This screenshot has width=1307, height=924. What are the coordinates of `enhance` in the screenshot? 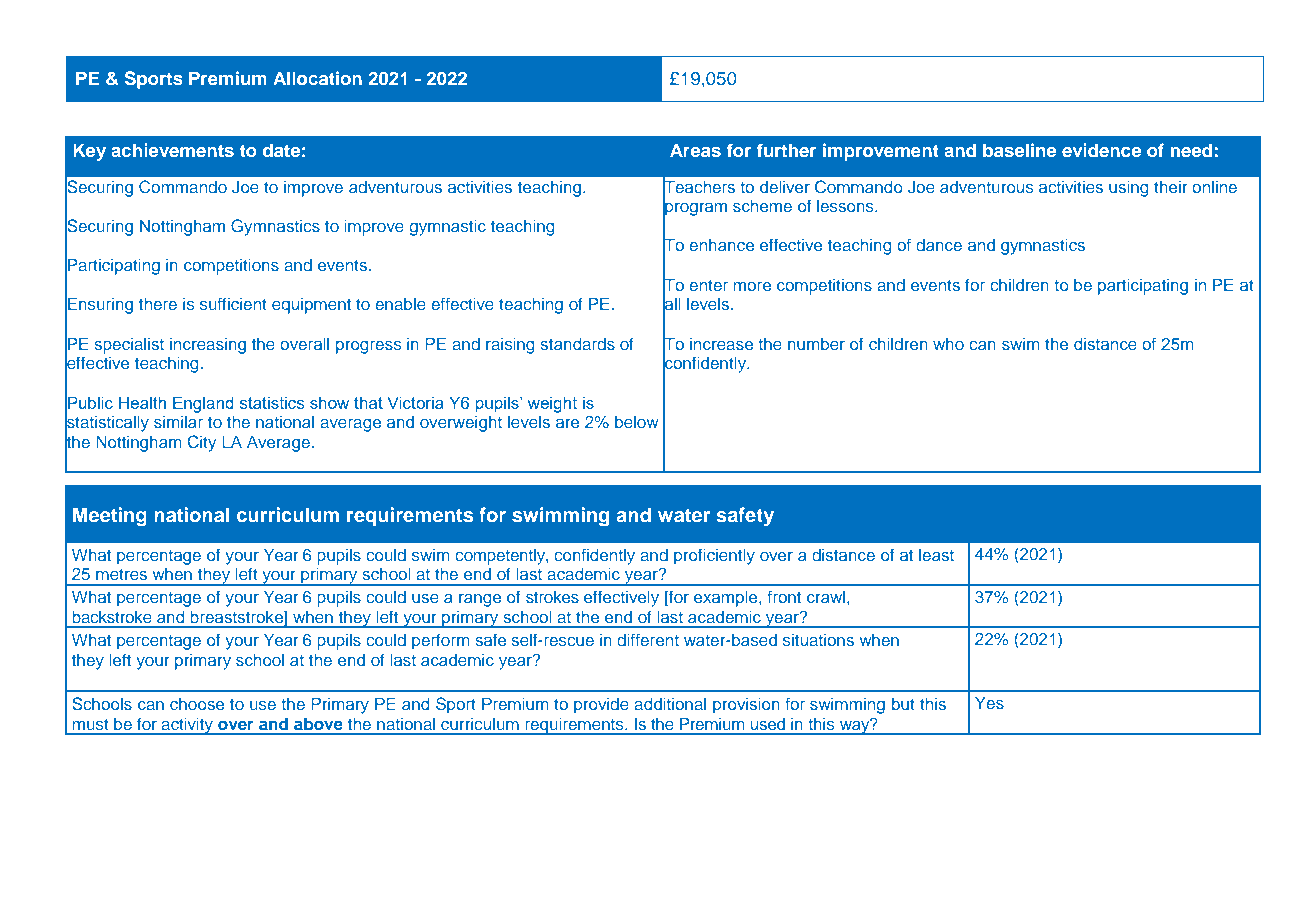 It's located at (721, 245).
